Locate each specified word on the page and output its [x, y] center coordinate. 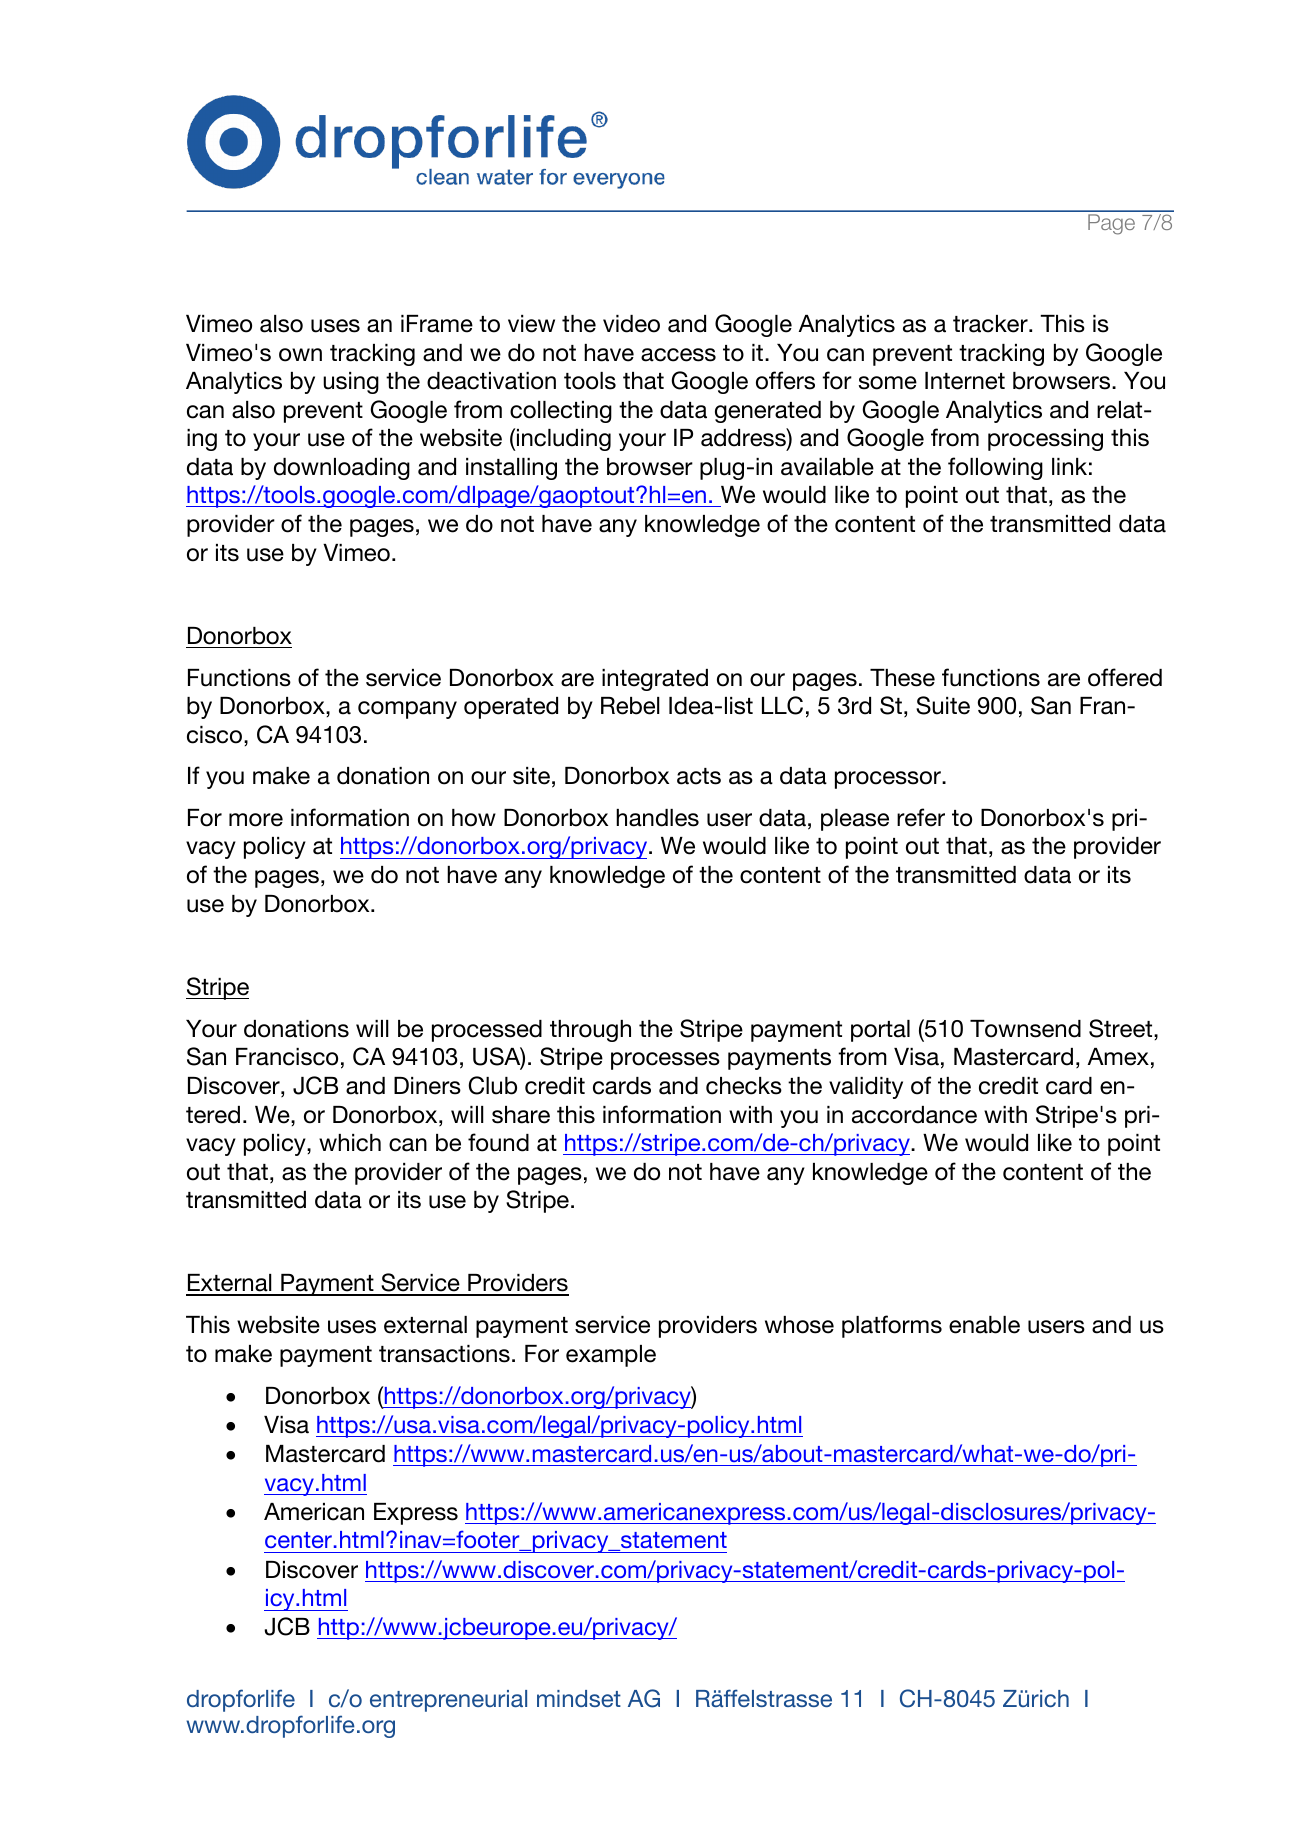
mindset [579, 1698]
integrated [655, 680]
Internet [965, 381]
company [407, 710]
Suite [943, 705]
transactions [444, 1354]
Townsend [1025, 1029]
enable [984, 1325]
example [611, 1356]
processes [665, 1061]
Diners [427, 1086]
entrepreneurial [448, 1701]
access [678, 355]
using [351, 383]
